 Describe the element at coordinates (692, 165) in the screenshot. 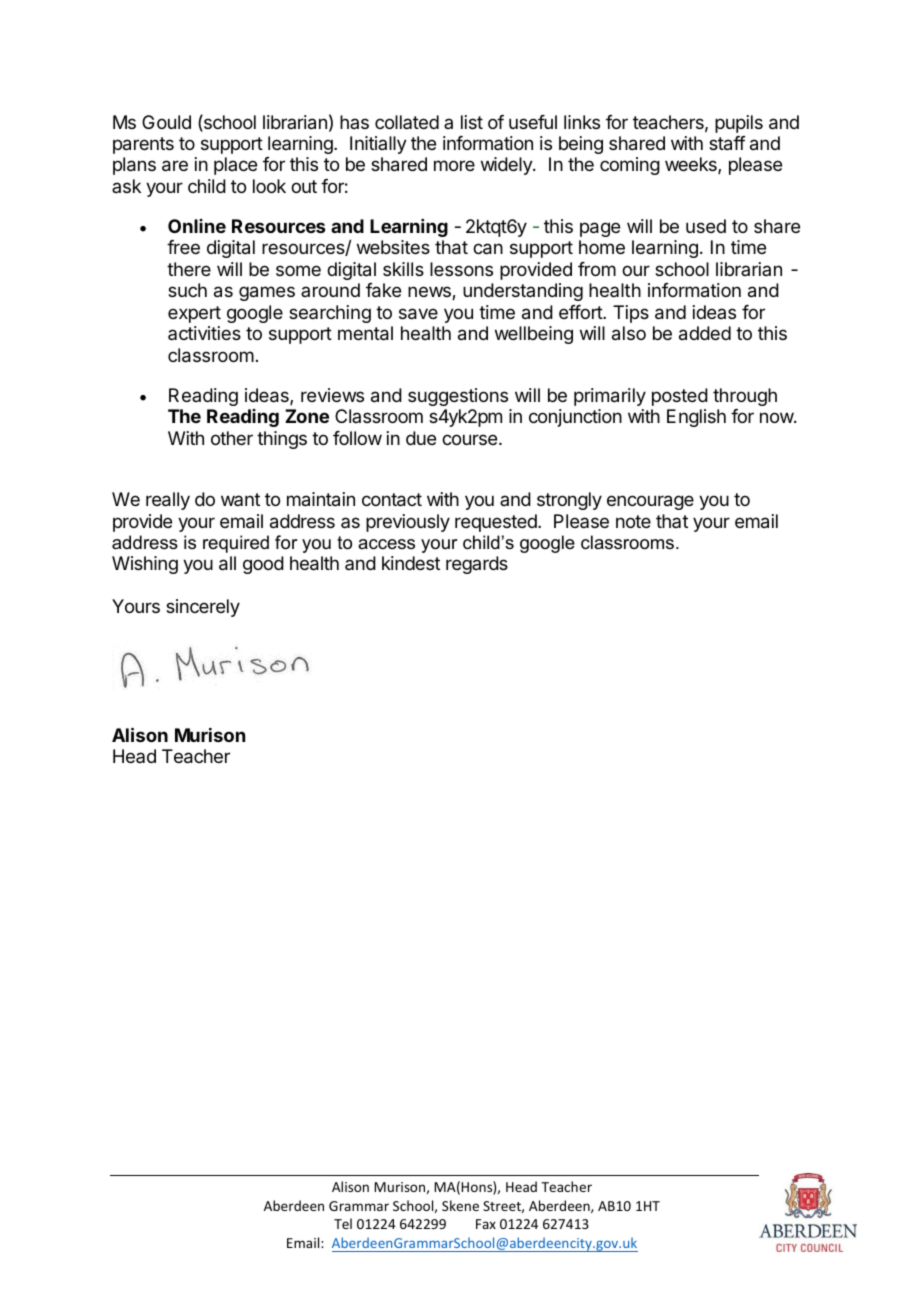

I see `weeks` at that location.
